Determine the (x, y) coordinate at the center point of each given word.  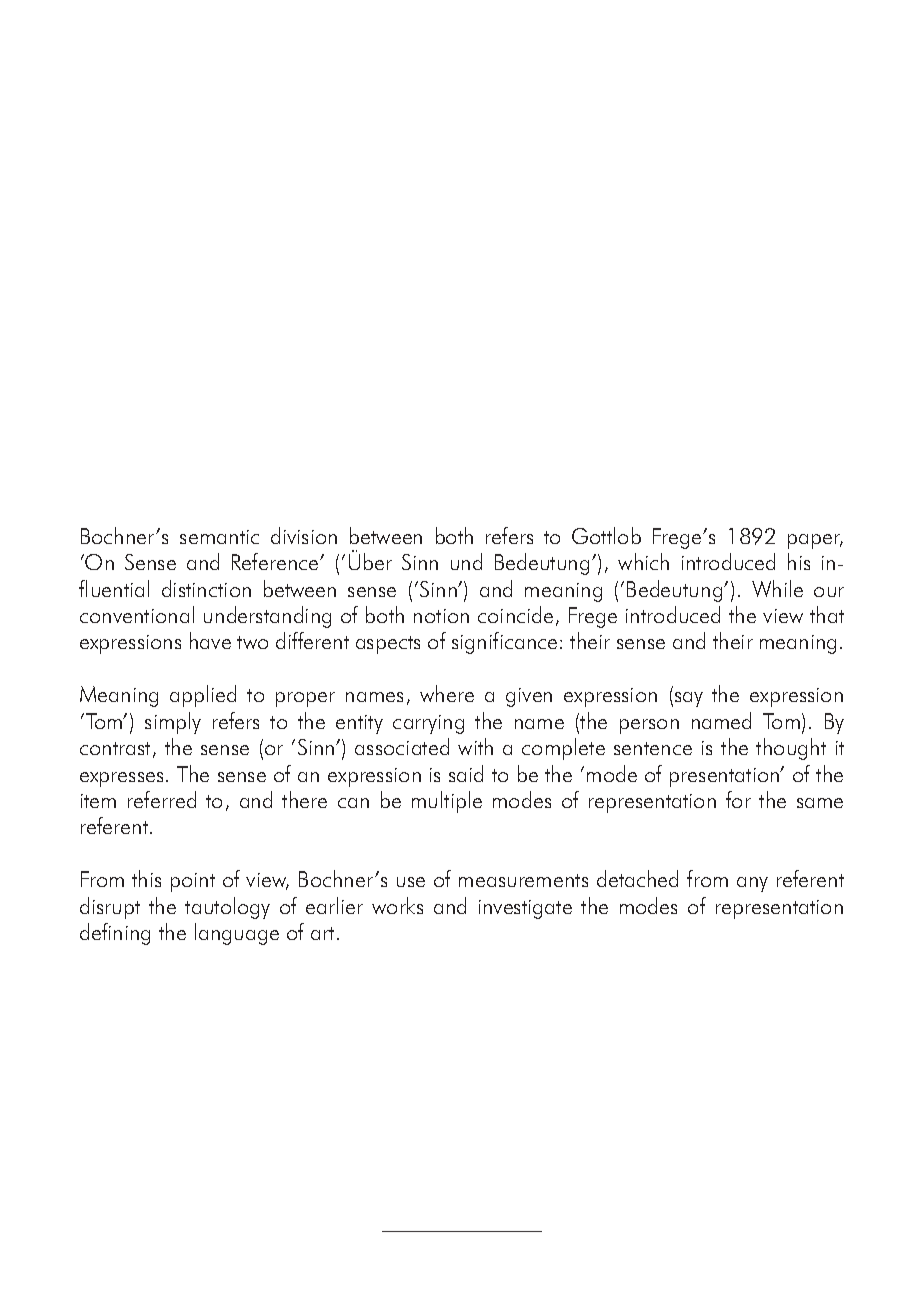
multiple (447, 802)
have (210, 640)
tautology (227, 908)
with (475, 746)
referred (162, 799)
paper (815, 541)
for (738, 799)
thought (791, 749)
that (827, 614)
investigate (525, 909)
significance (504, 643)
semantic (219, 537)
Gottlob (606, 535)
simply (173, 723)
